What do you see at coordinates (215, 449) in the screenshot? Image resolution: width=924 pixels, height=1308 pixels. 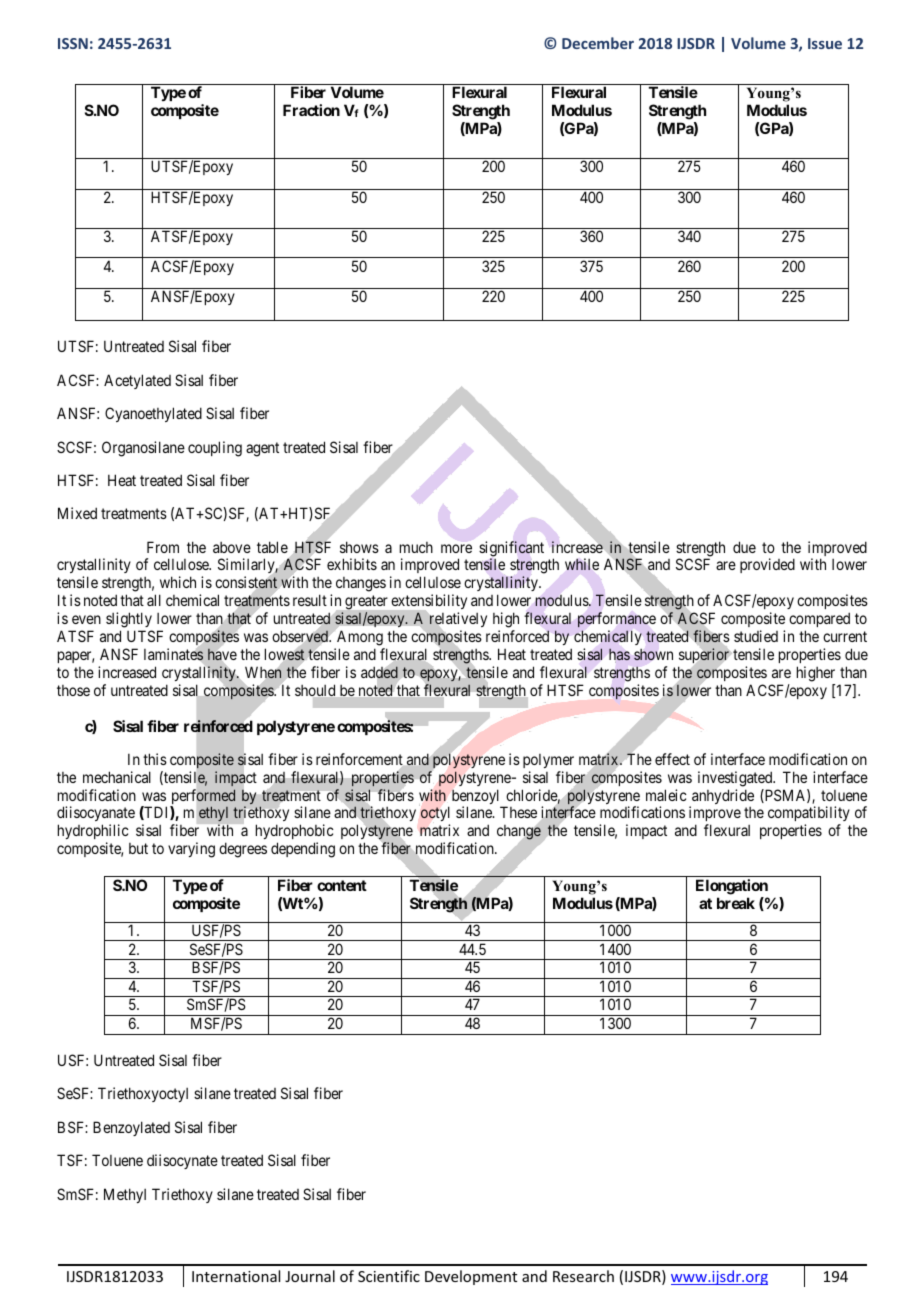 I see `coupling` at bounding box center [215, 449].
